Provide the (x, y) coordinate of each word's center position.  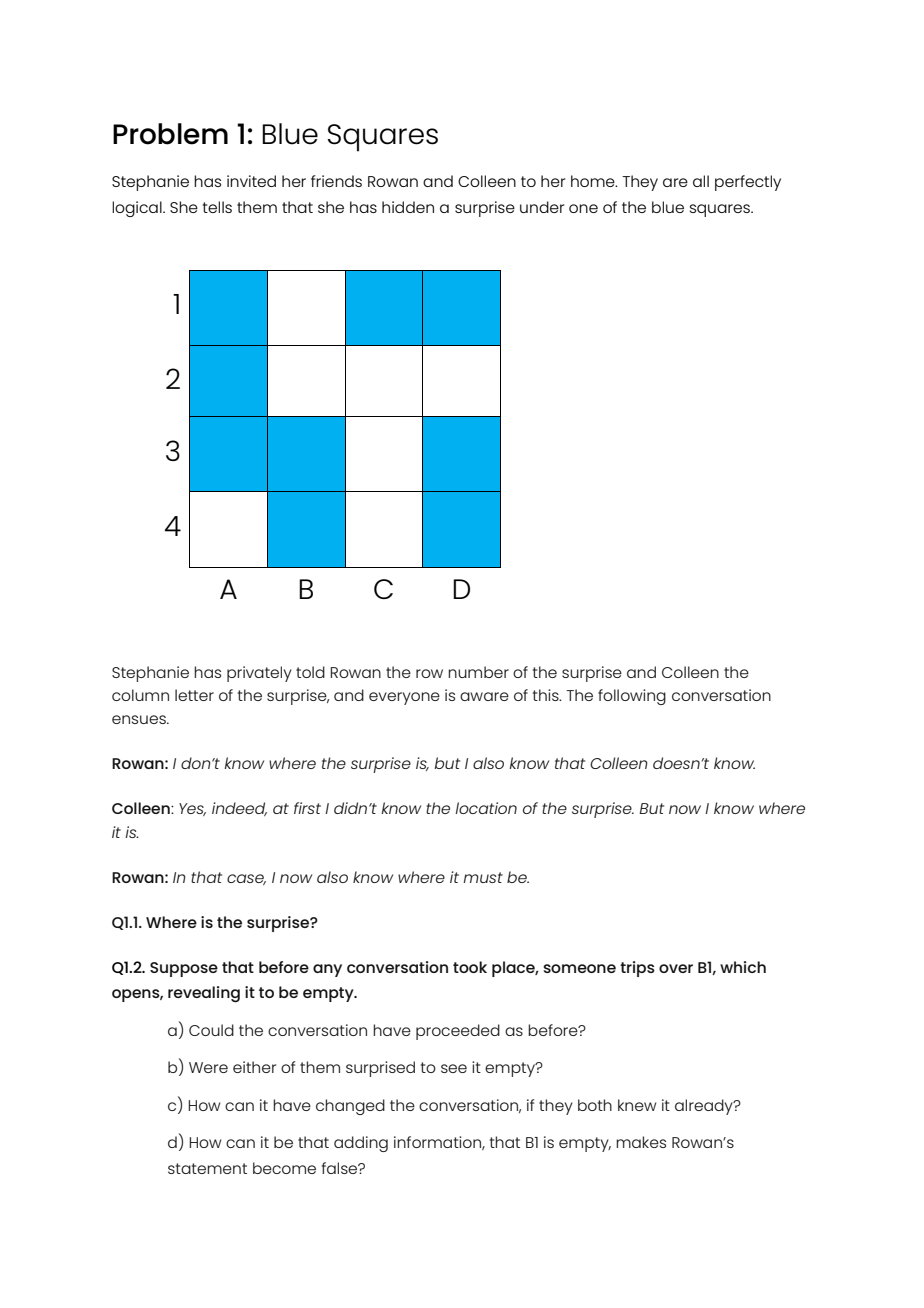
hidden (408, 207)
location (486, 808)
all (701, 181)
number (478, 672)
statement (207, 1168)
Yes (192, 809)
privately (259, 674)
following (632, 697)
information (438, 1143)
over (676, 968)
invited (251, 181)
